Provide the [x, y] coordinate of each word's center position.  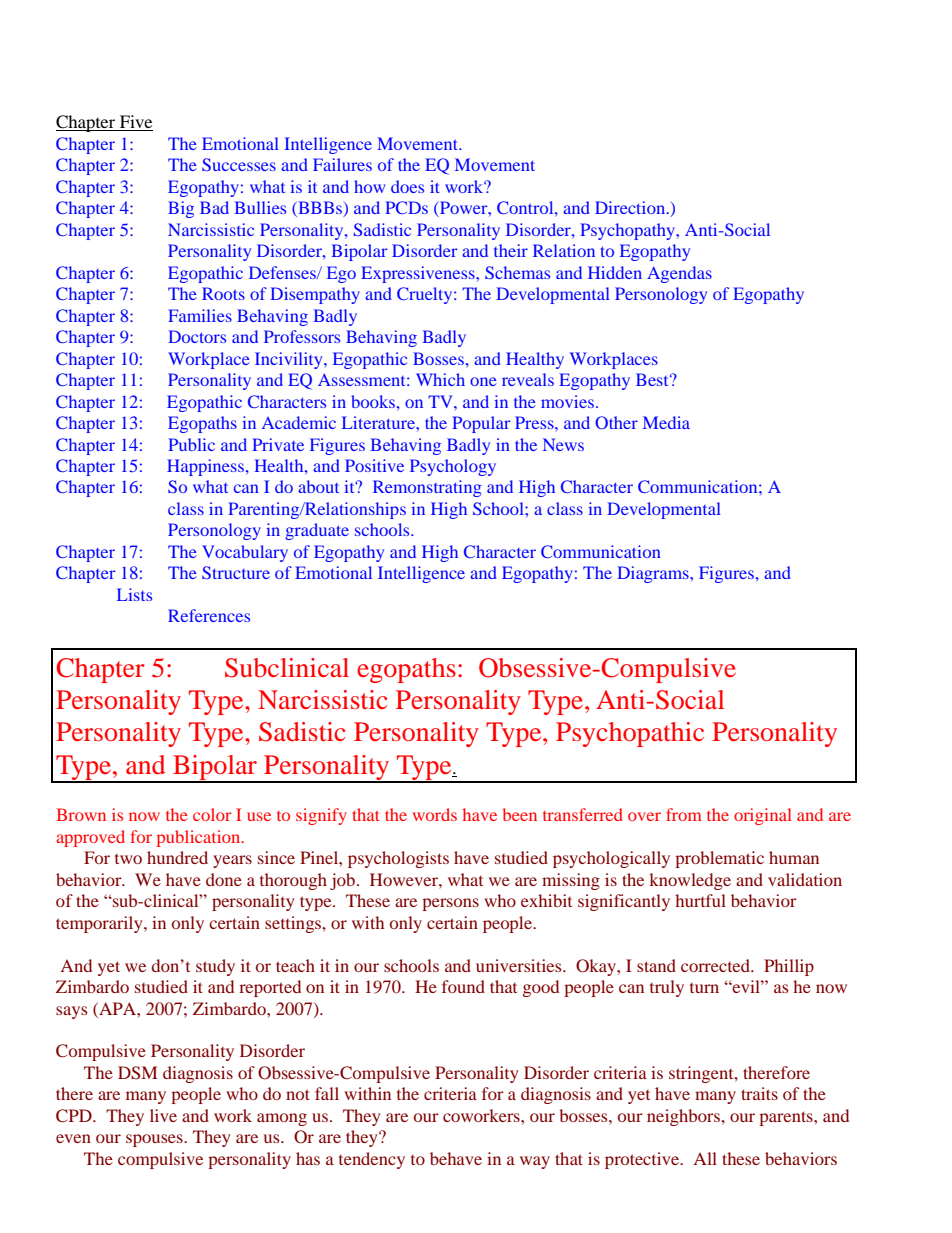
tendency [372, 1160]
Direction [631, 207]
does [407, 186]
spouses [155, 1140]
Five [135, 123]
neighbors [684, 1117]
